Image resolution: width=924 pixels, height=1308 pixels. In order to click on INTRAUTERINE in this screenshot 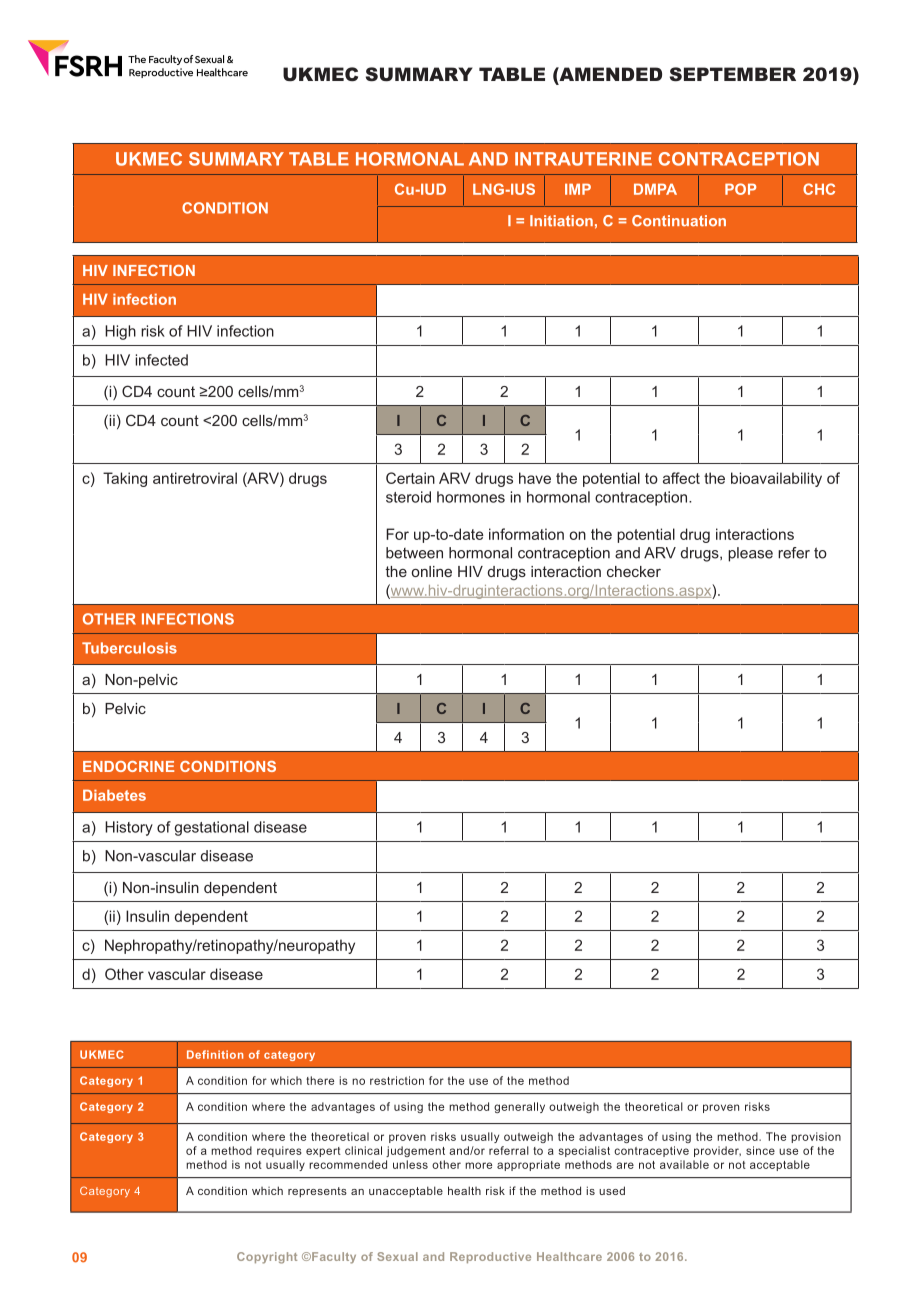, I will do `click(583, 159)`.
